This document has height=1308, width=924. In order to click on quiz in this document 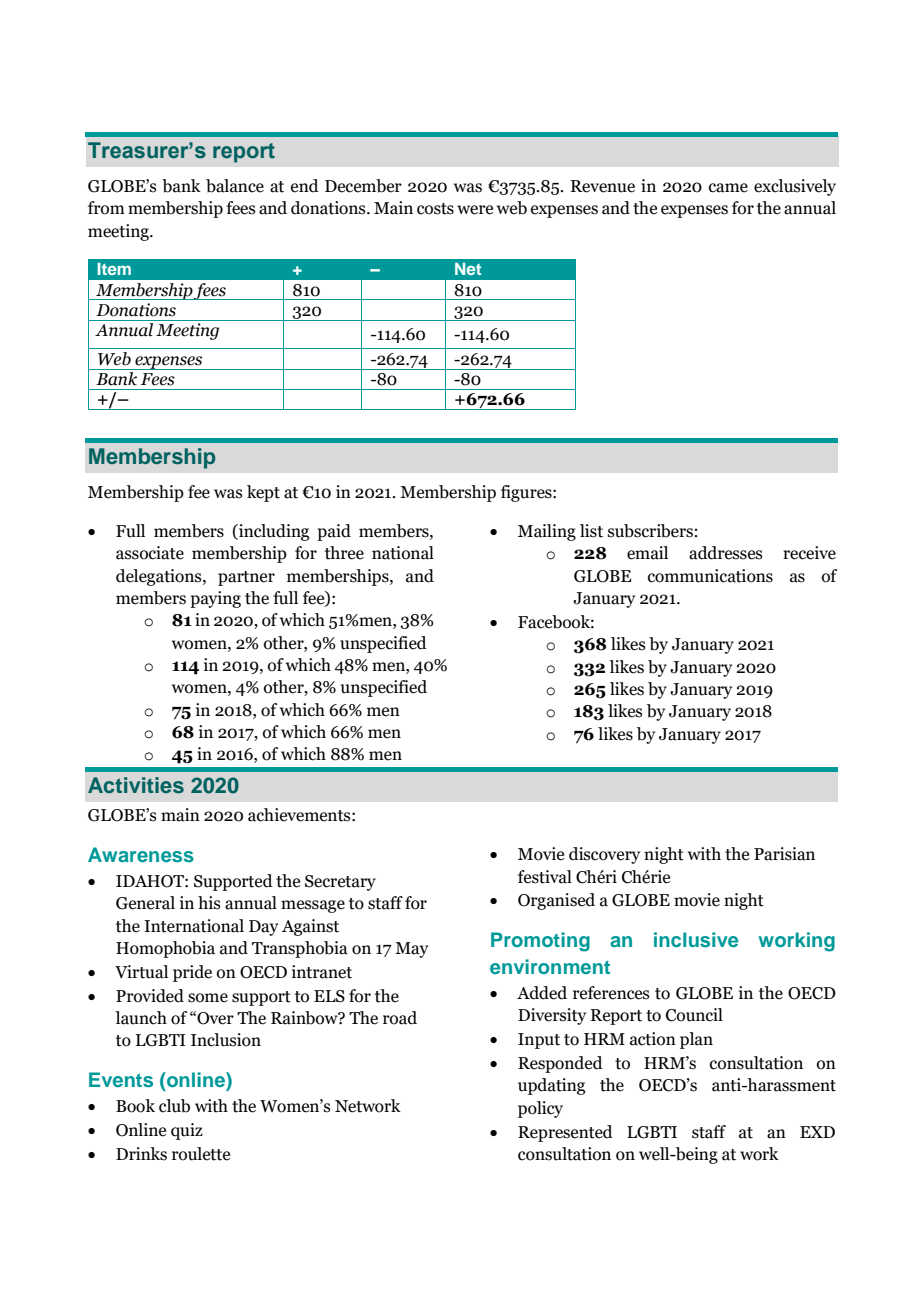, I will do `click(187, 1131)`.
